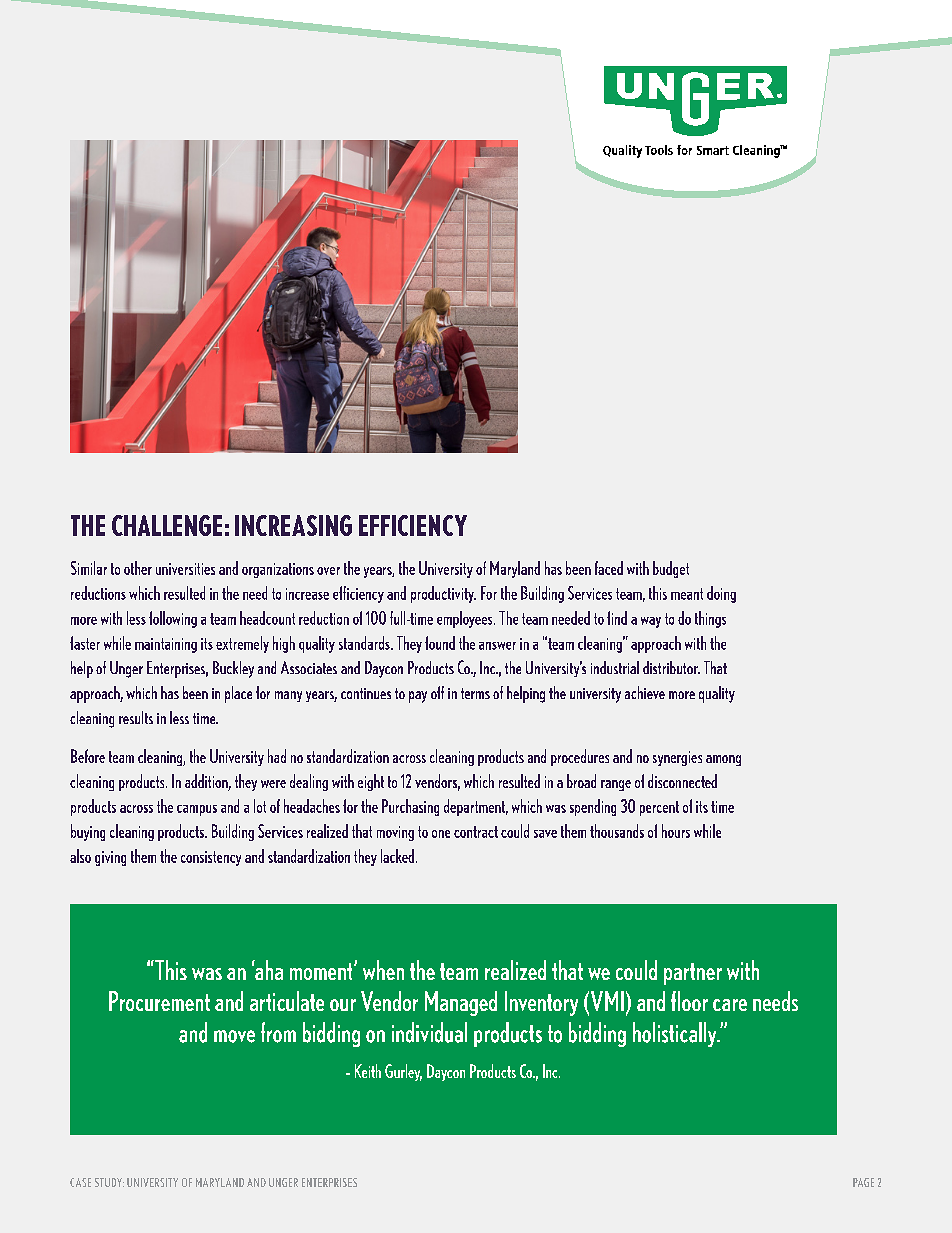 The width and height of the image is (952, 1233). What do you see at coordinates (671, 569) in the image?
I see `budget` at bounding box center [671, 569].
